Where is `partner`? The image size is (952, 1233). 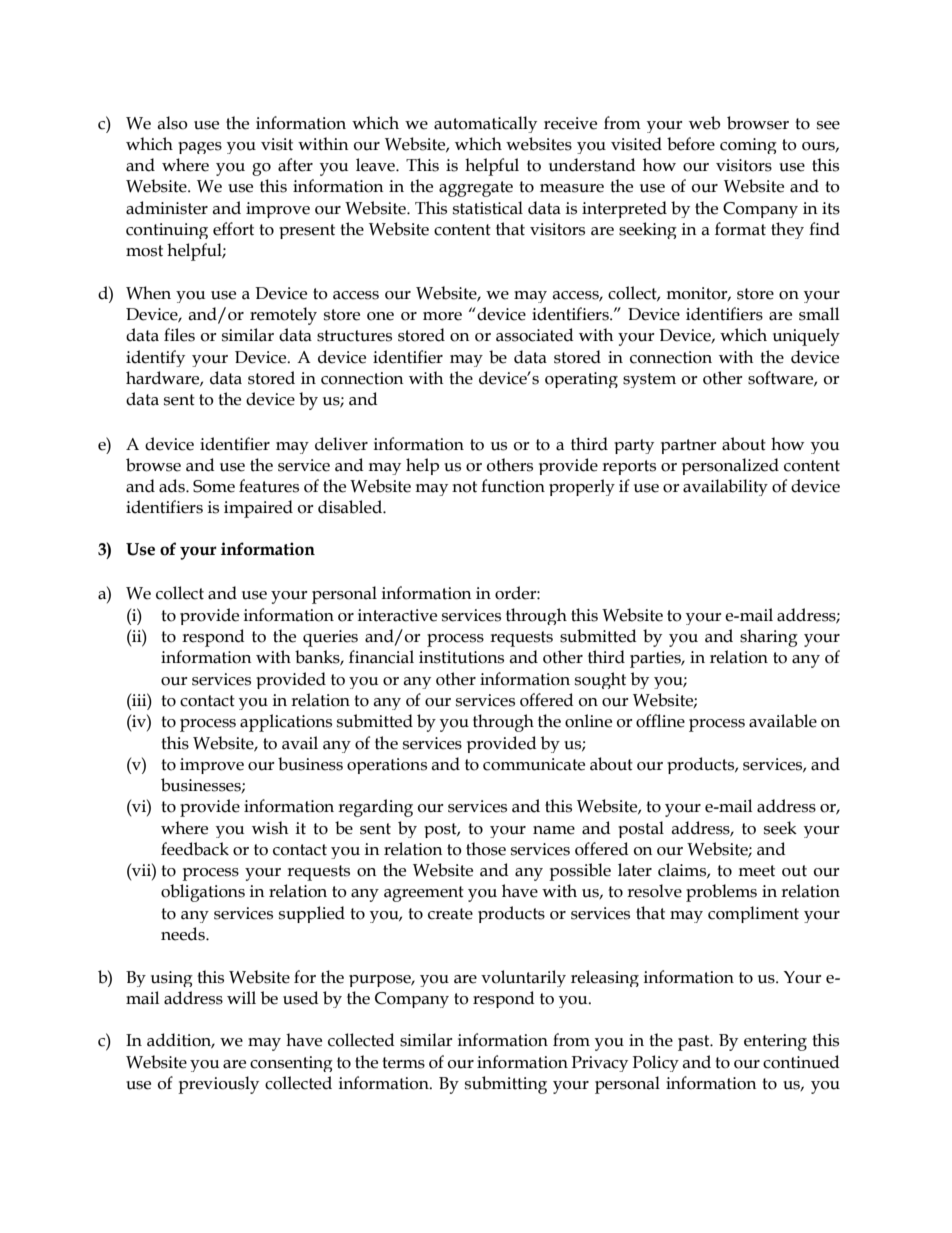
partner is located at coordinates (689, 446).
